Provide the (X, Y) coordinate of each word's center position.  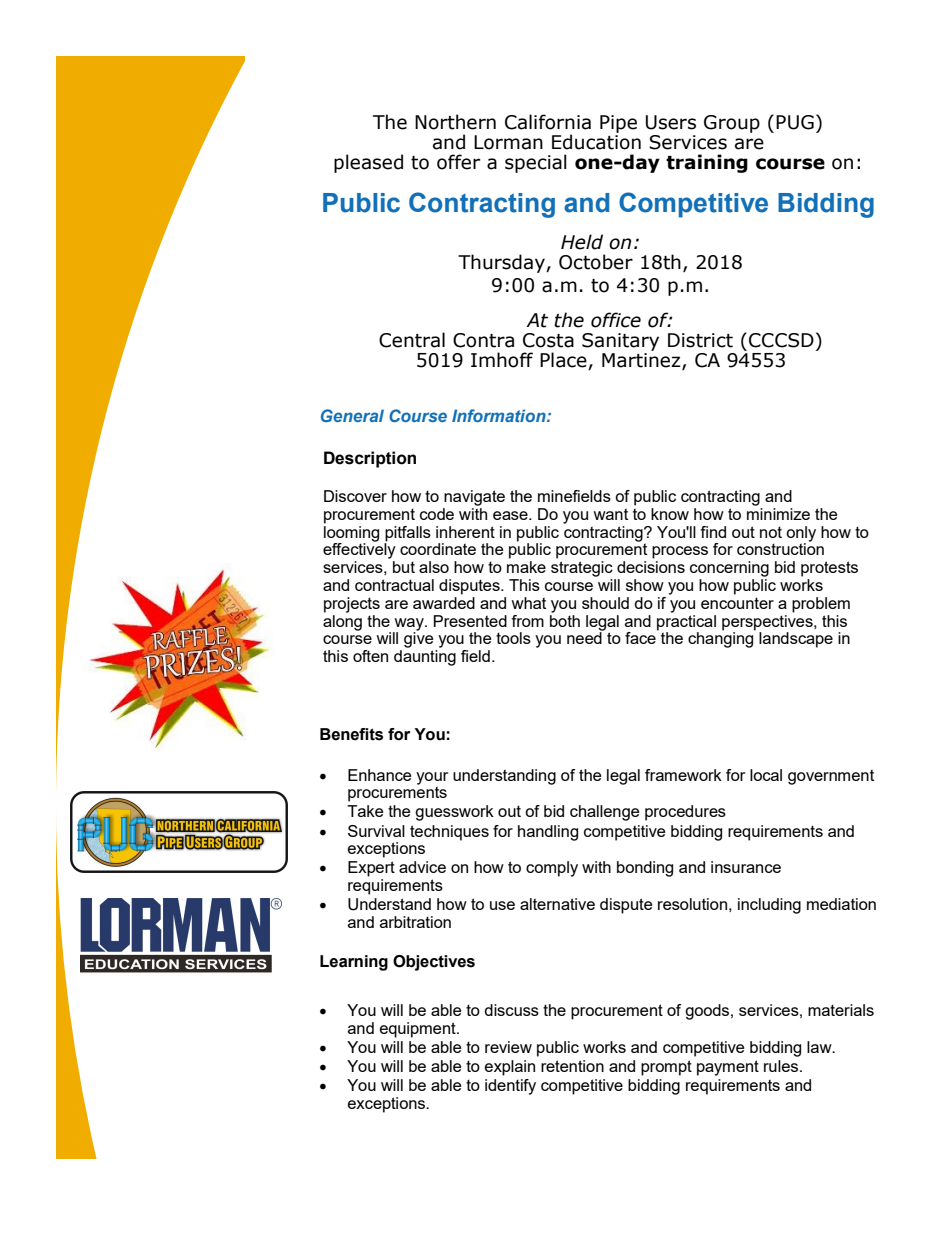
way (409, 625)
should (605, 603)
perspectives (768, 621)
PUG (795, 122)
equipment (419, 1030)
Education (596, 141)
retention (572, 1066)
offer (458, 162)
